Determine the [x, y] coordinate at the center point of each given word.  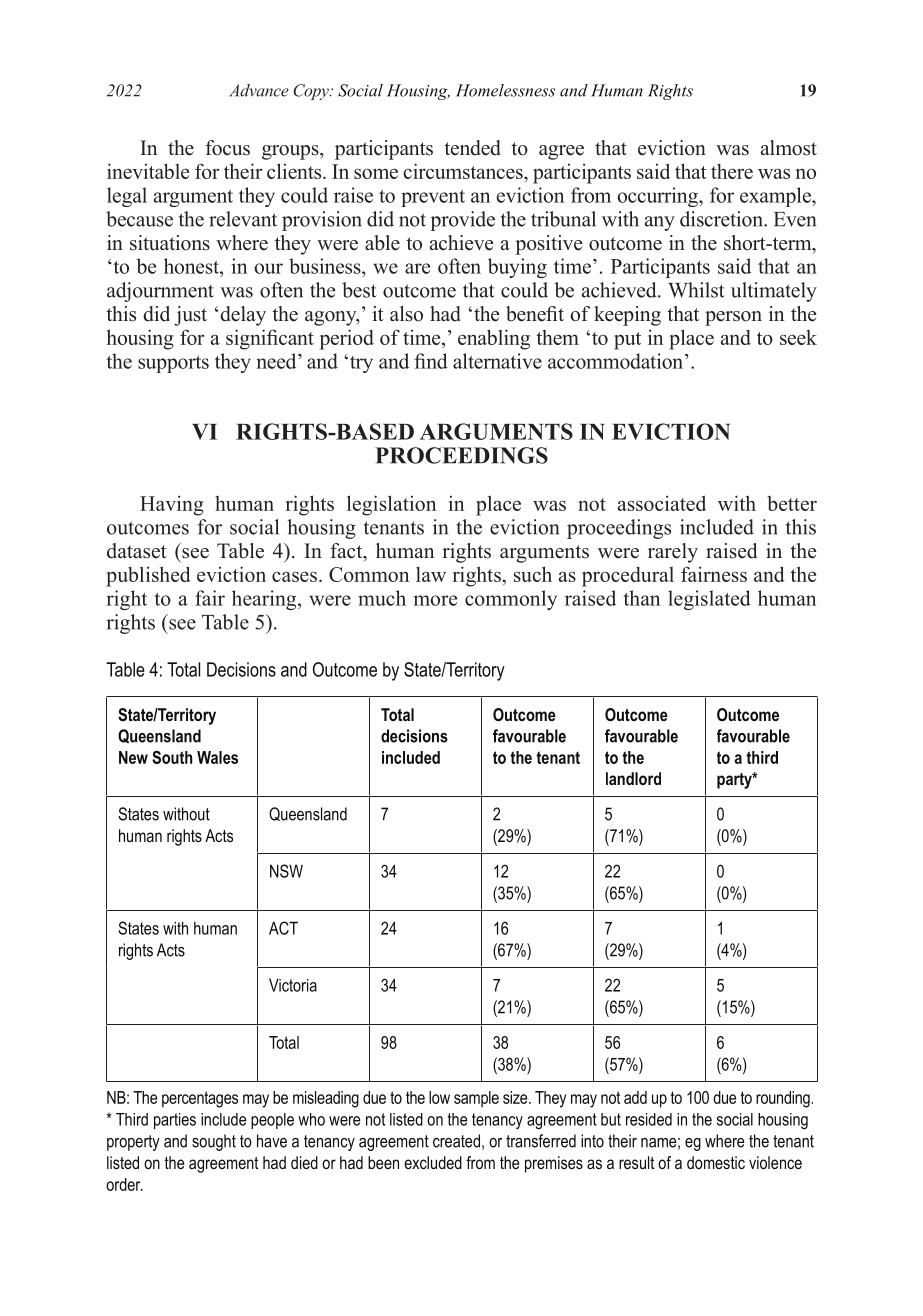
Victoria [293, 985]
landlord [633, 778]
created [456, 1141]
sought [214, 1142]
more [435, 600]
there [732, 171]
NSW [286, 871]
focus [227, 148]
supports [173, 364]
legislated [709, 600]
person [733, 318]
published [148, 576]
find [431, 361]
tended [472, 148]
